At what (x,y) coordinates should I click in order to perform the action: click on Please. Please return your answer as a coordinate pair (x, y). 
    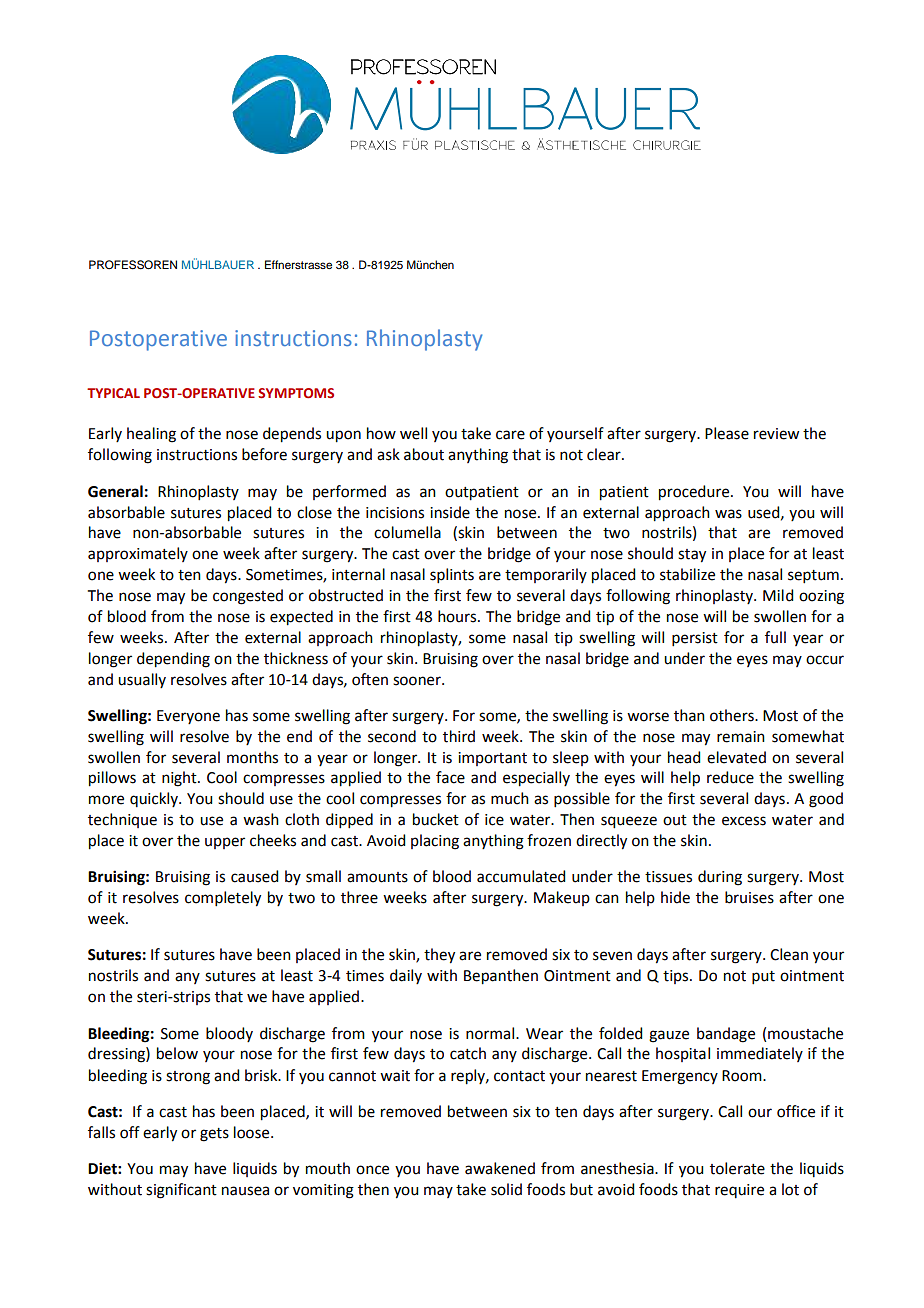
    Looking at the image, I should click on (727, 433).
